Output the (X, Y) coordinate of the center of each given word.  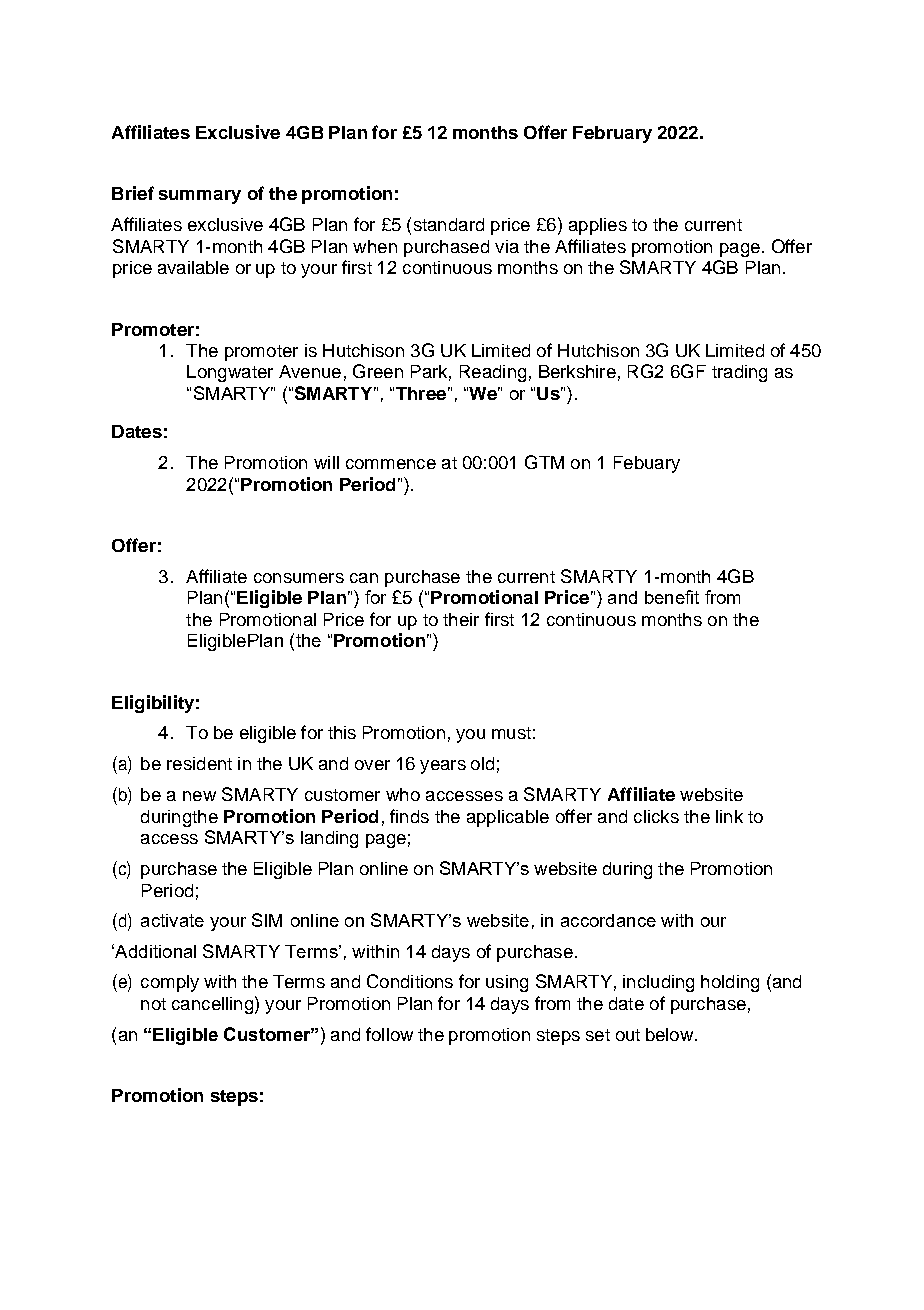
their (461, 619)
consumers (299, 578)
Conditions (410, 981)
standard (449, 224)
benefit (672, 597)
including (658, 983)
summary (200, 197)
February (612, 134)
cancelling (212, 1005)
